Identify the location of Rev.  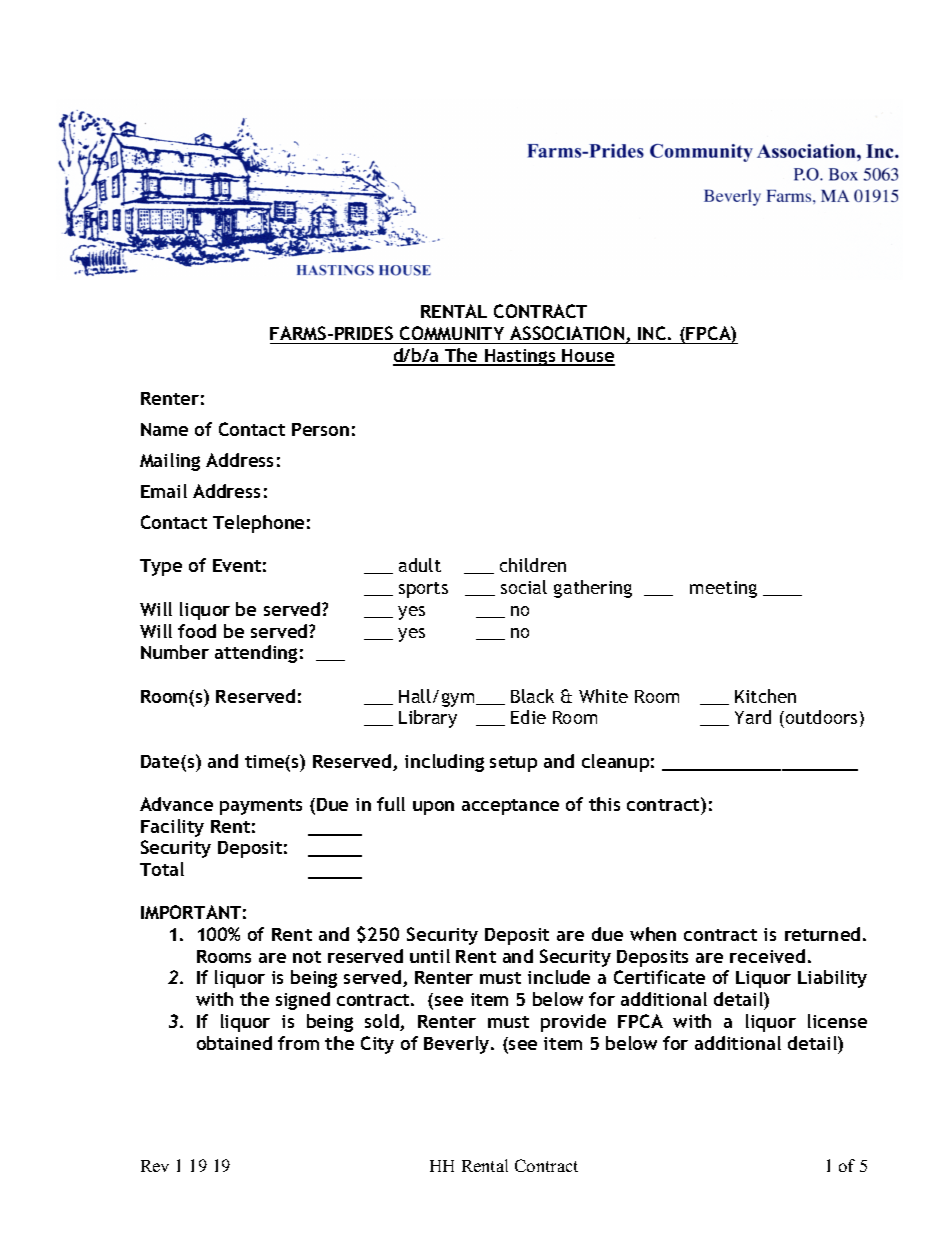
(155, 1166).
